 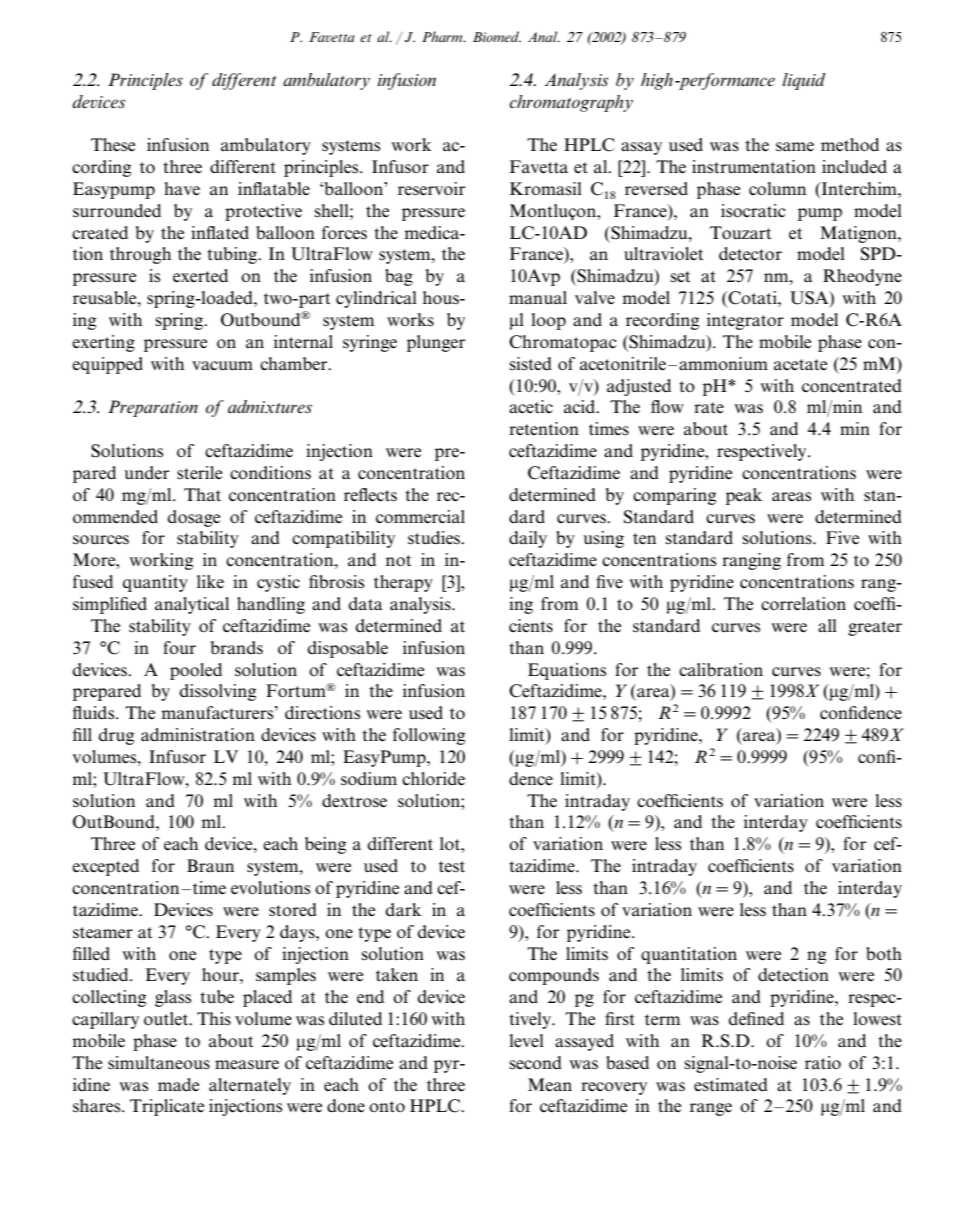 What do you see at coordinates (210, 582) in the page?
I see `like` at bounding box center [210, 582].
